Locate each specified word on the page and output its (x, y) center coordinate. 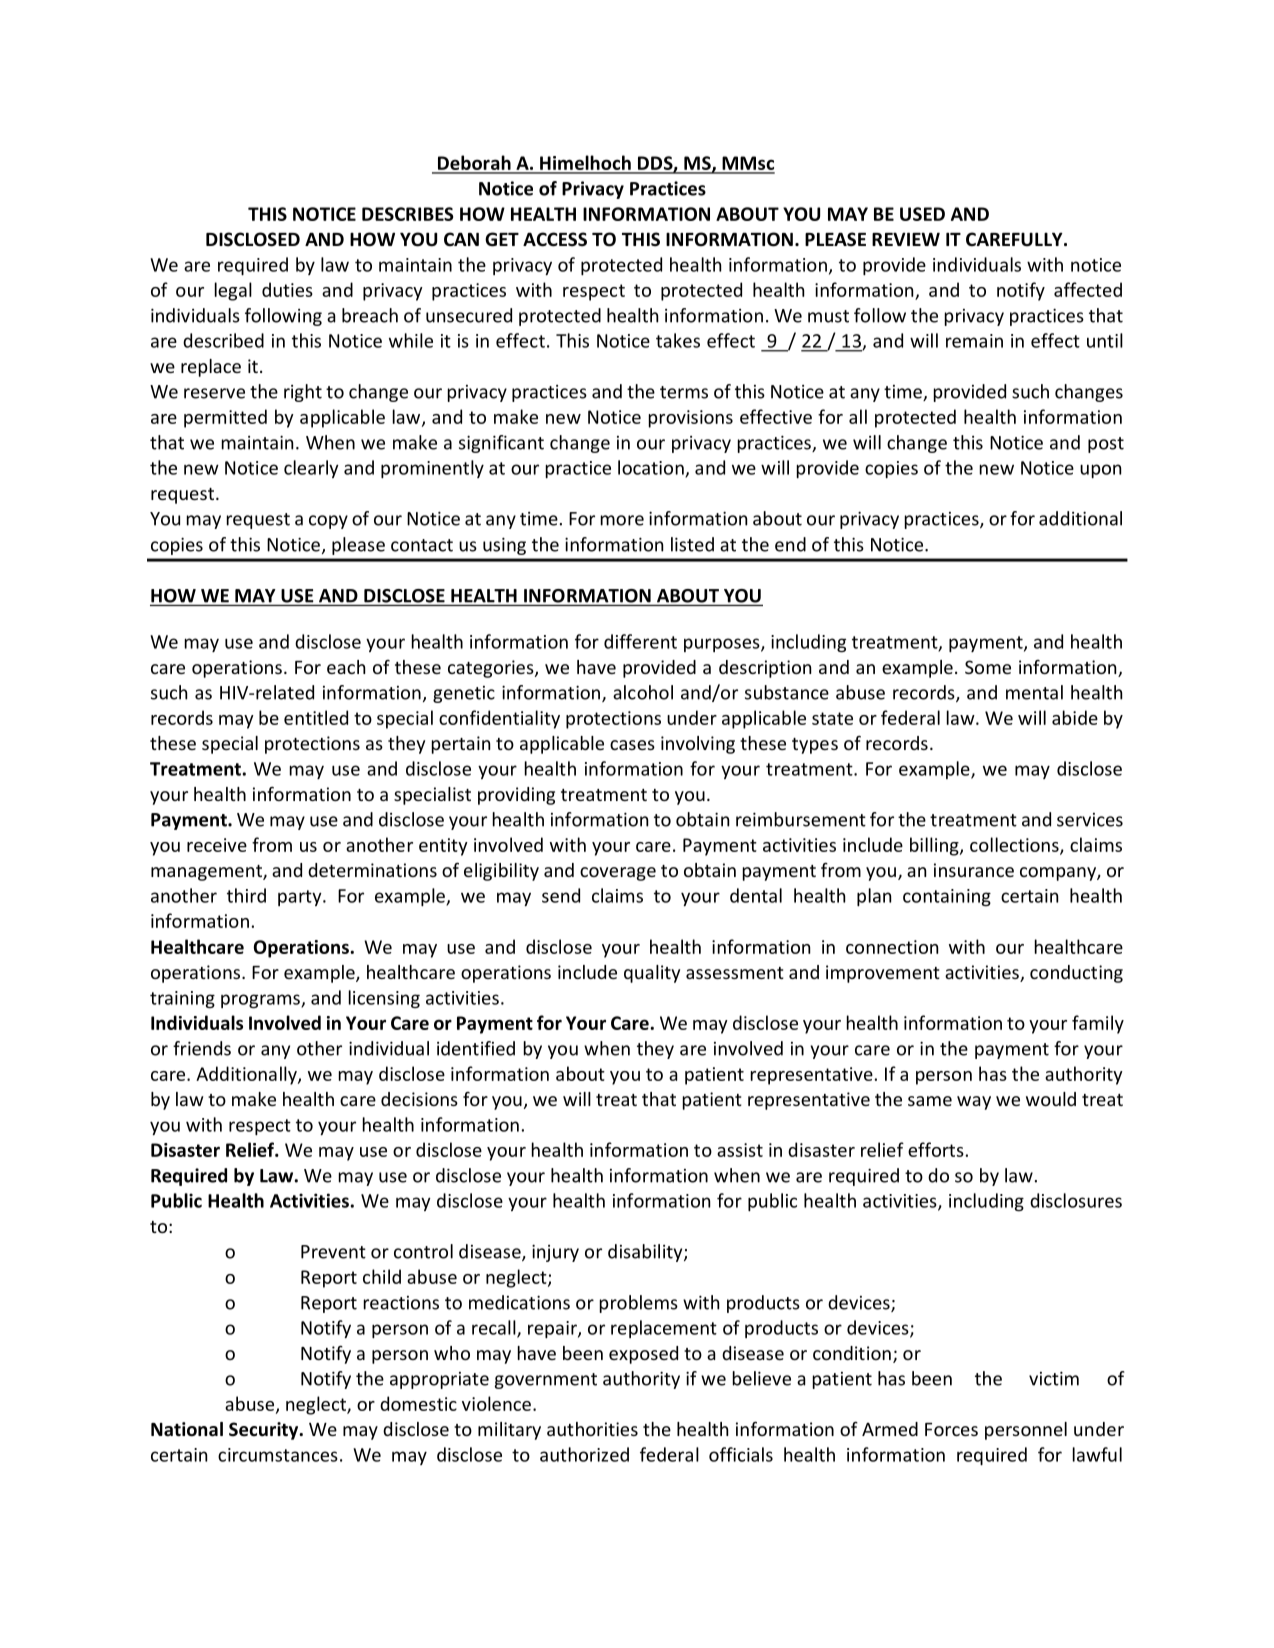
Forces (951, 1429)
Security (265, 1431)
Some (988, 667)
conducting (1076, 974)
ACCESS (555, 239)
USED (922, 214)
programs (261, 1001)
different (640, 641)
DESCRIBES (407, 214)
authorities (592, 1429)
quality (652, 974)
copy (328, 522)
